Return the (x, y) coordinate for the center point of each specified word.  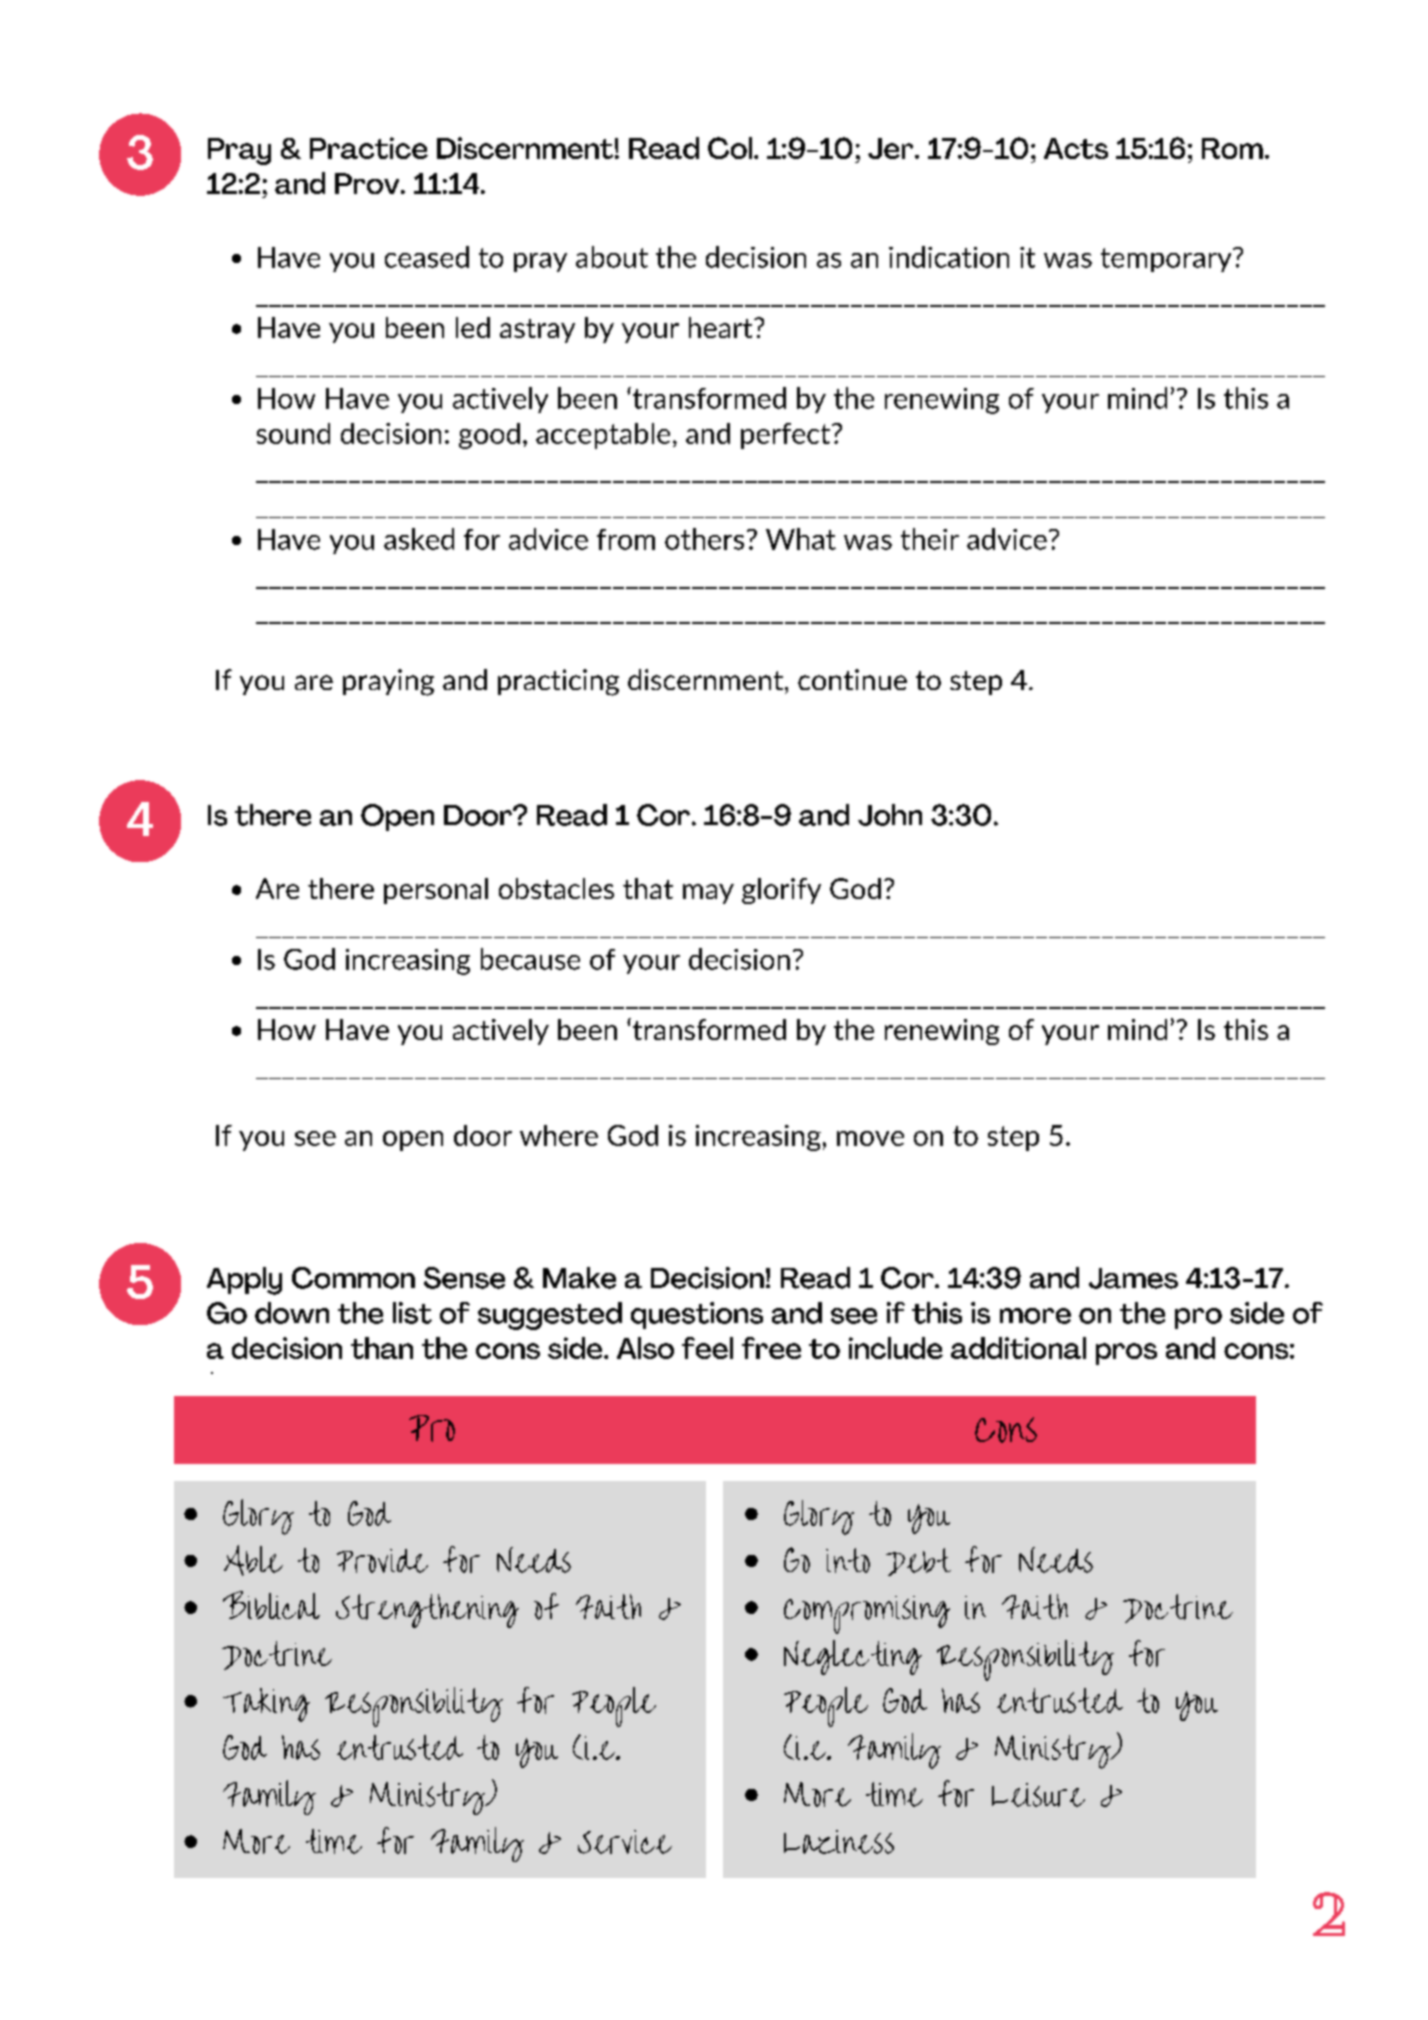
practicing (558, 682)
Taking (266, 1705)
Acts (1076, 148)
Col (730, 148)
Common (353, 1278)
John (890, 815)
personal (436, 891)
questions (697, 1315)
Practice (369, 148)
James (1133, 1278)
